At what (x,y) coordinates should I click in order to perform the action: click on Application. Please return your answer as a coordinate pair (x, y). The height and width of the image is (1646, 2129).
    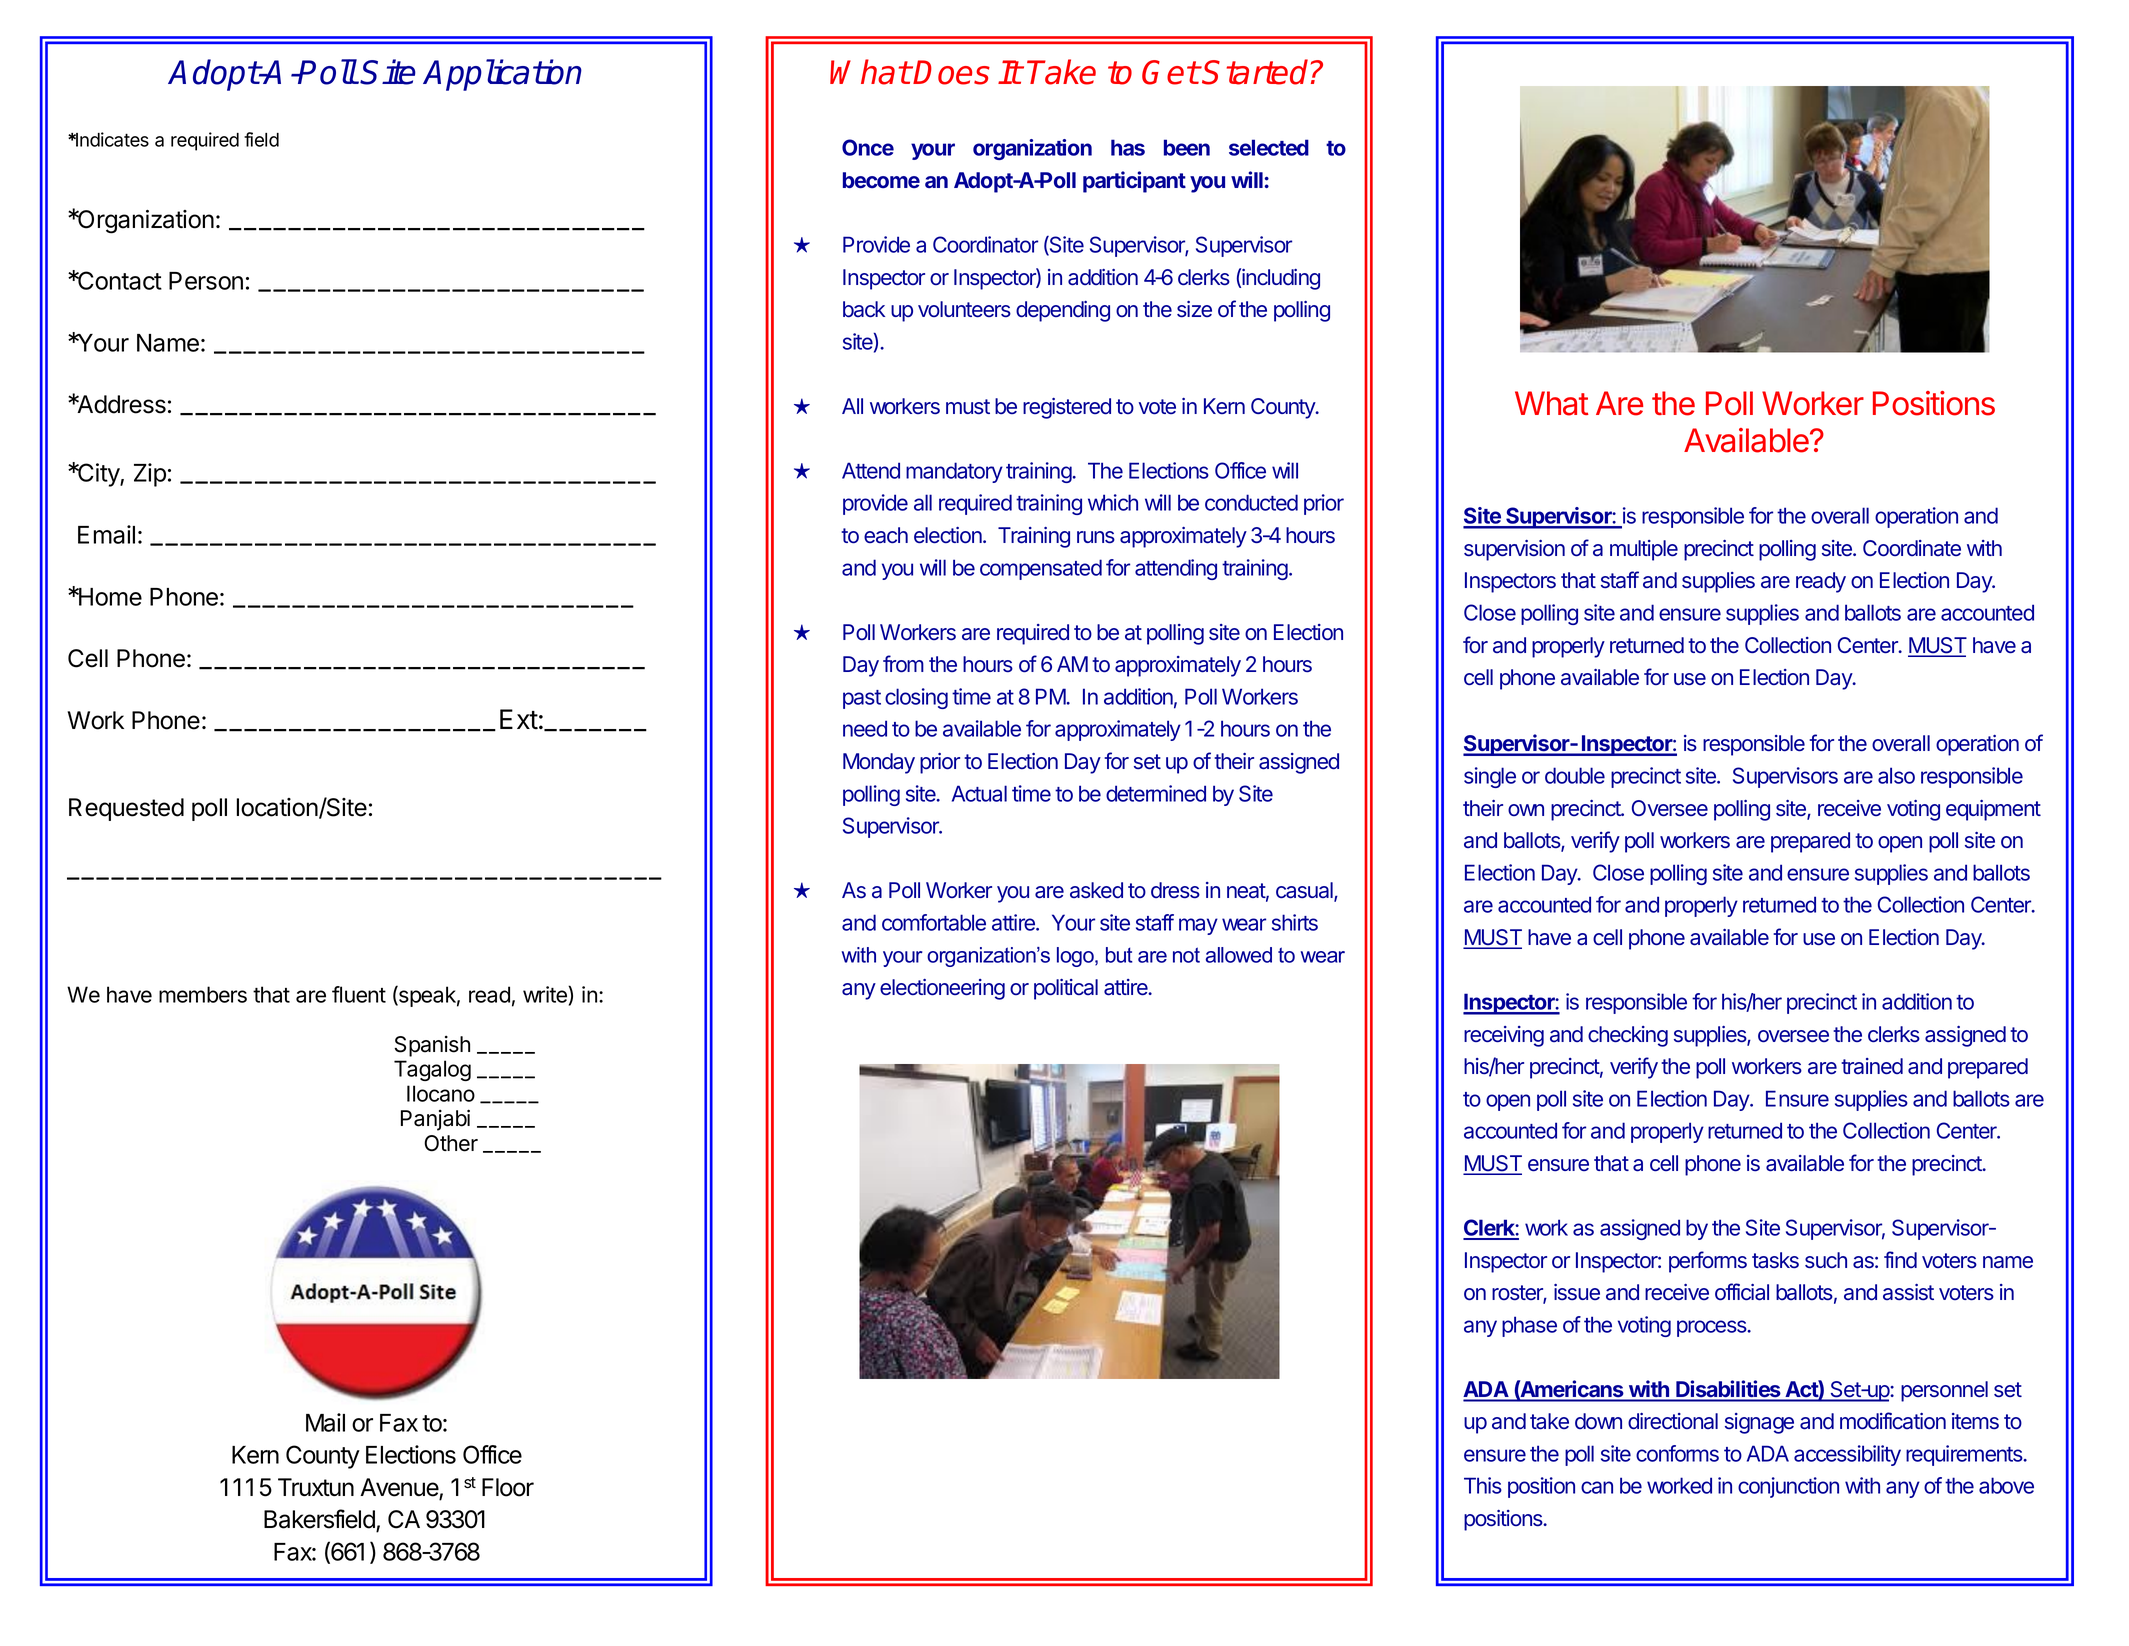
    Looking at the image, I should click on (502, 75).
